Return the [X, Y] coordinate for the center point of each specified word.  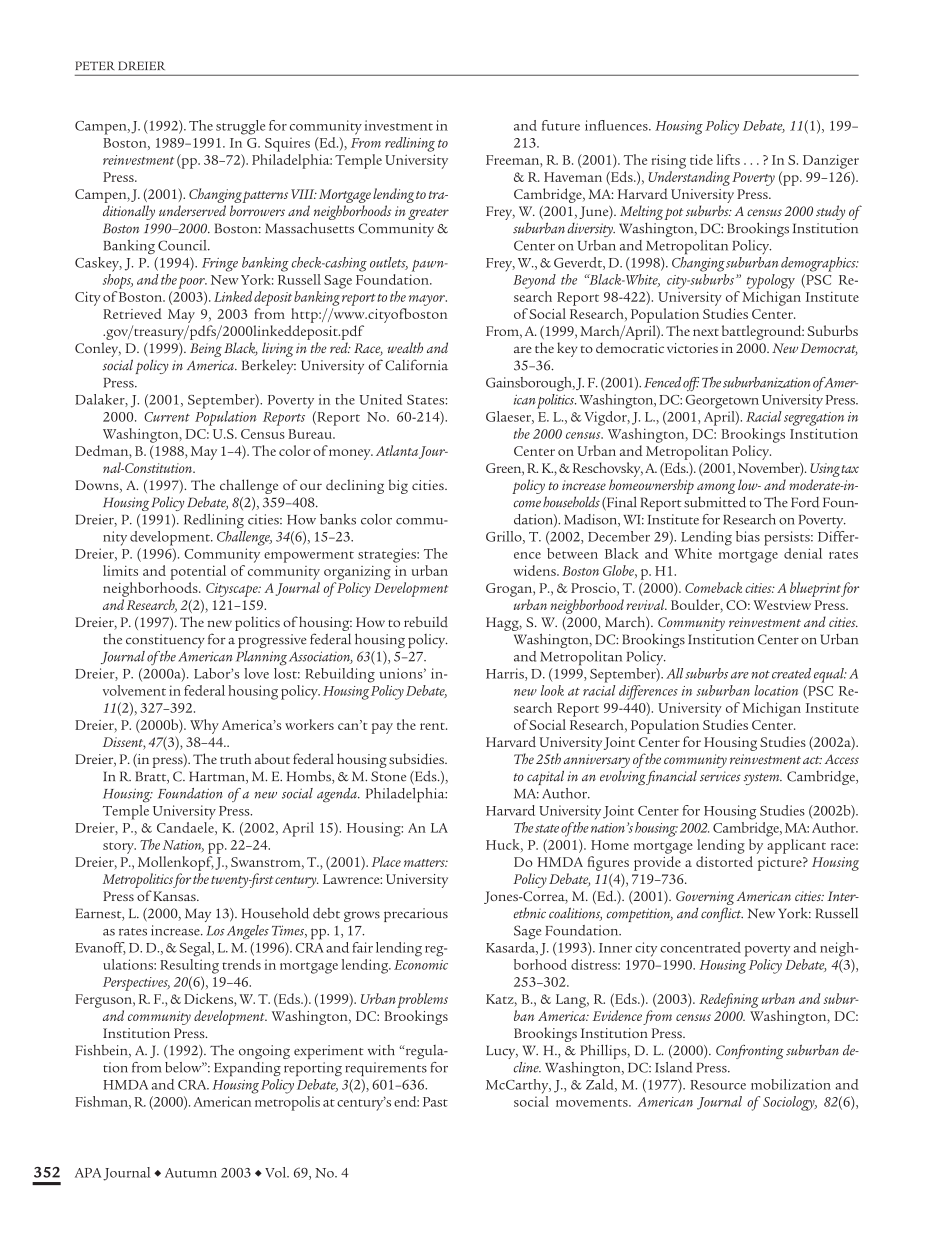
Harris [506, 674]
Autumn [191, 1173]
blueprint [816, 589]
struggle [240, 127]
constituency [165, 641]
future [561, 125]
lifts [728, 159]
